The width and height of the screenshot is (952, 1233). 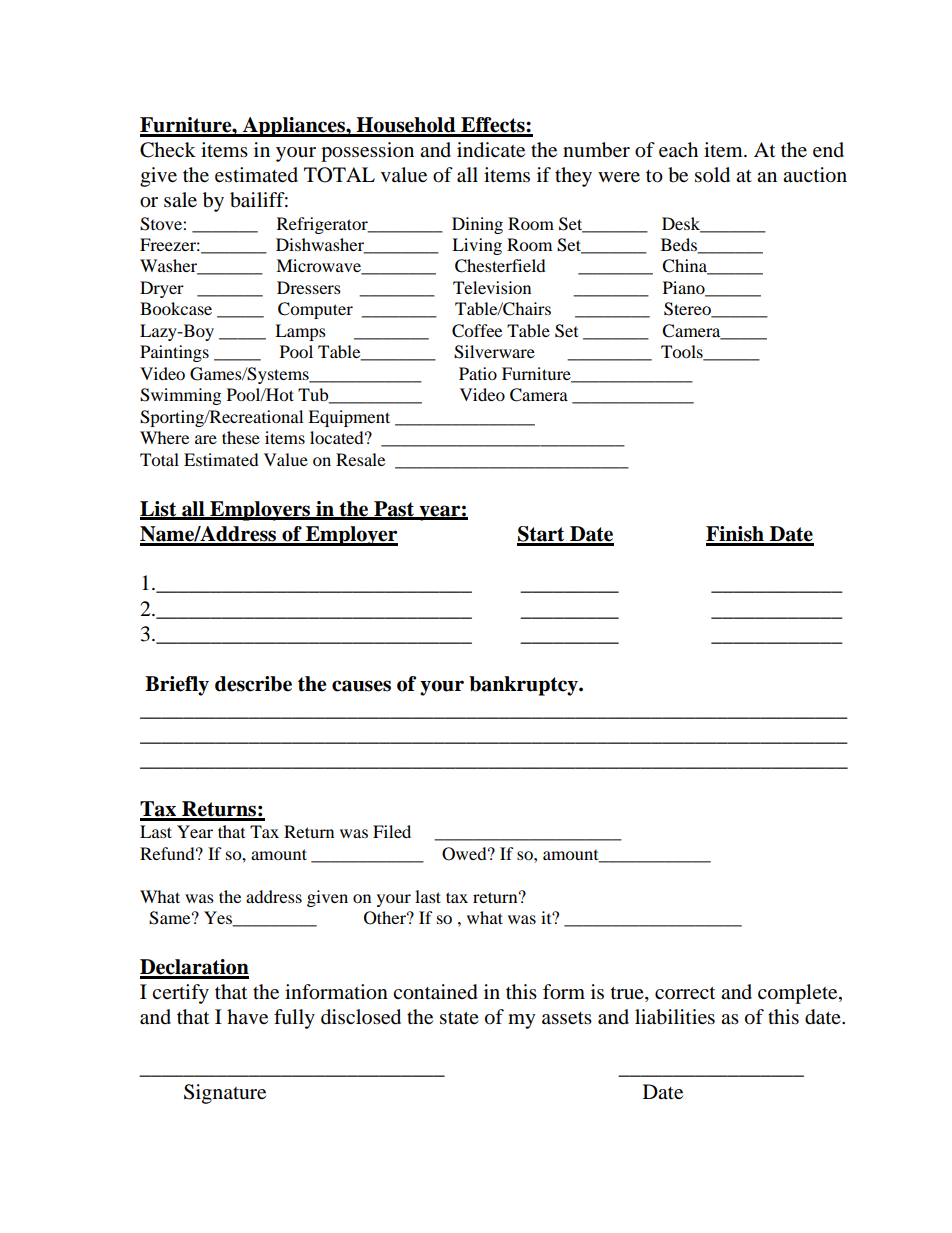 What do you see at coordinates (491, 150) in the screenshot?
I see `indicate` at bounding box center [491, 150].
